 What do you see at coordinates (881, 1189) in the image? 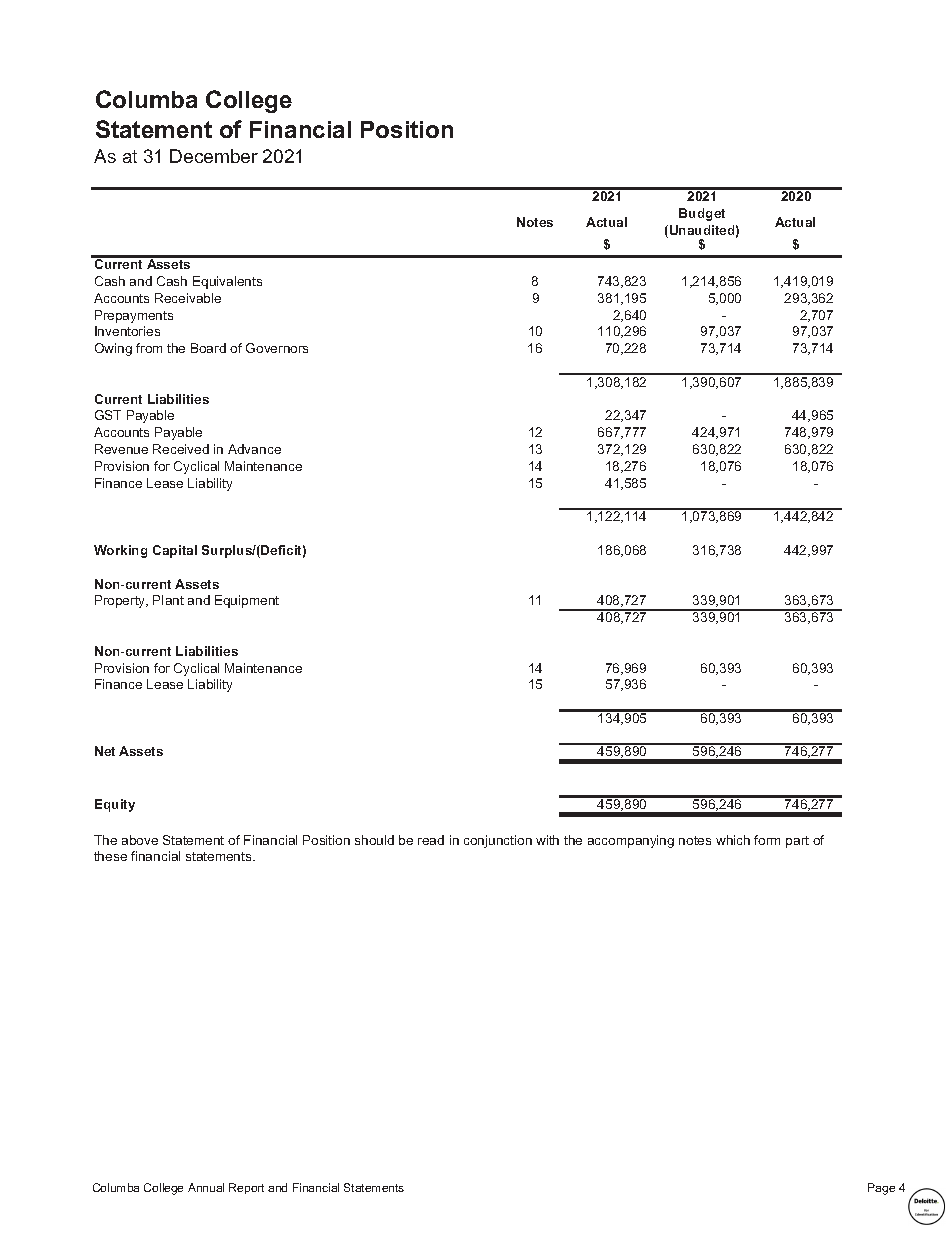
I see `Page` at bounding box center [881, 1189].
